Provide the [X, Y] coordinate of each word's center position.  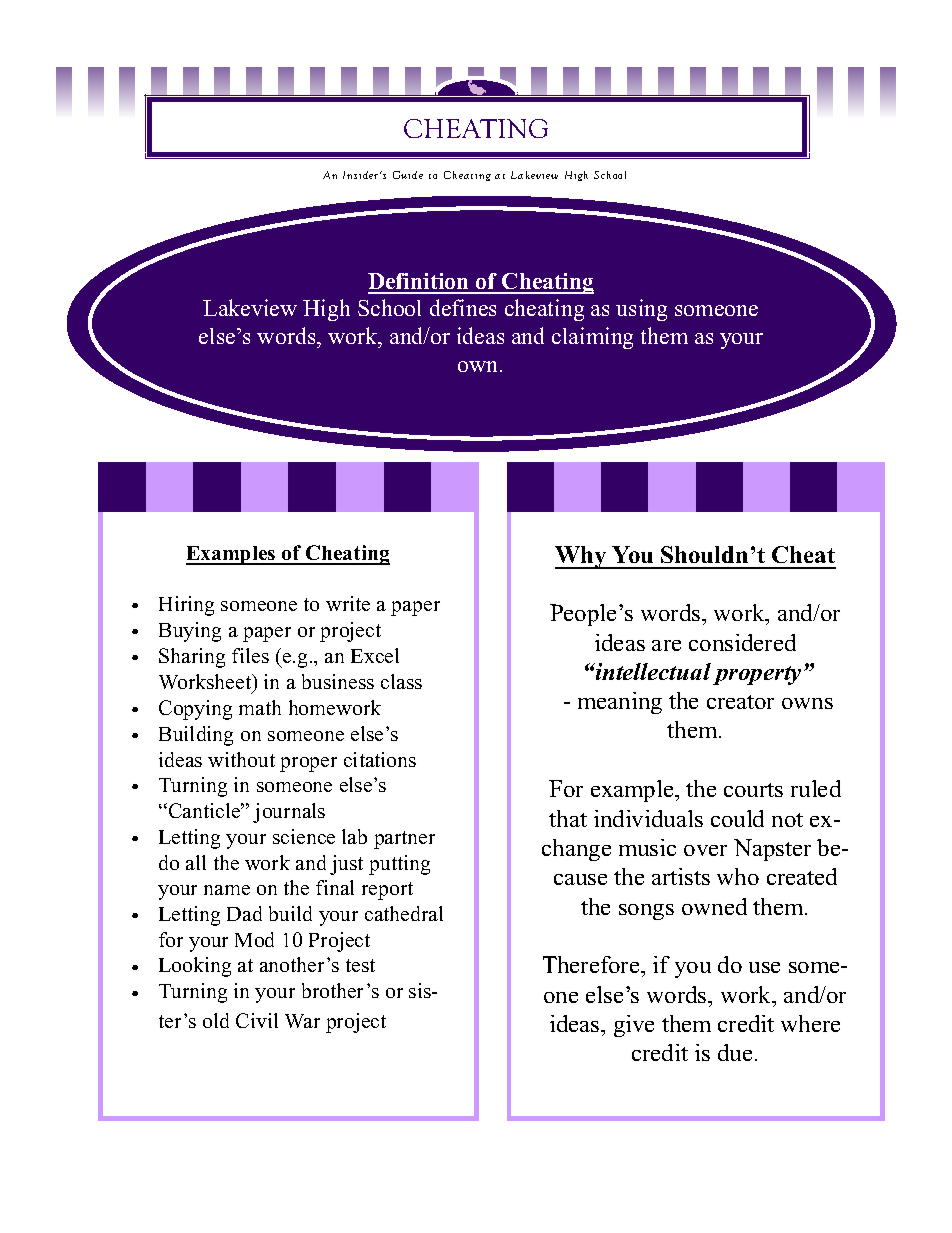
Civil [257, 1020]
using [641, 310]
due [735, 1052]
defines [463, 307]
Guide [408, 175]
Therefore [592, 964]
